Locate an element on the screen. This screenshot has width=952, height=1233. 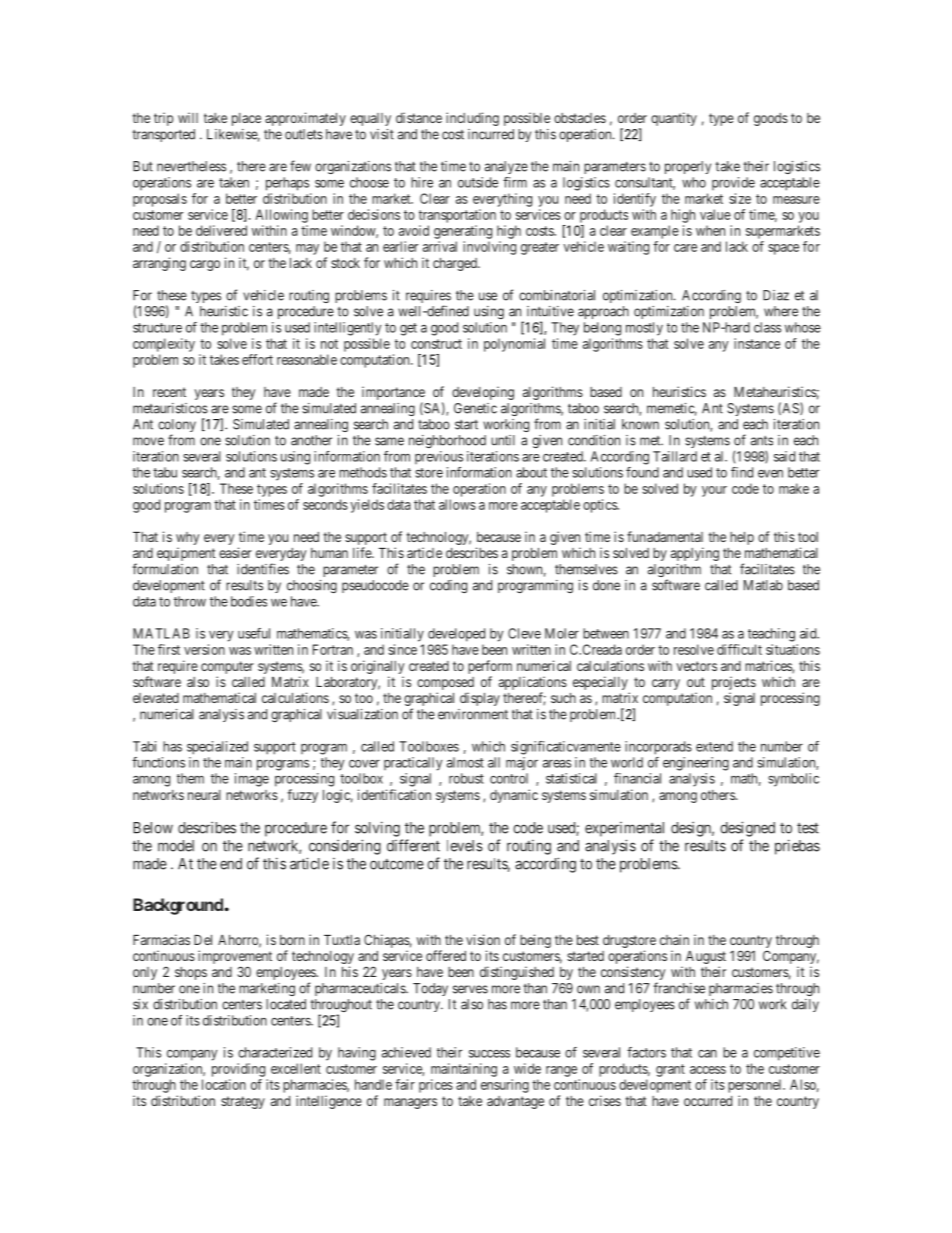
levels is located at coordinates (465, 846).
